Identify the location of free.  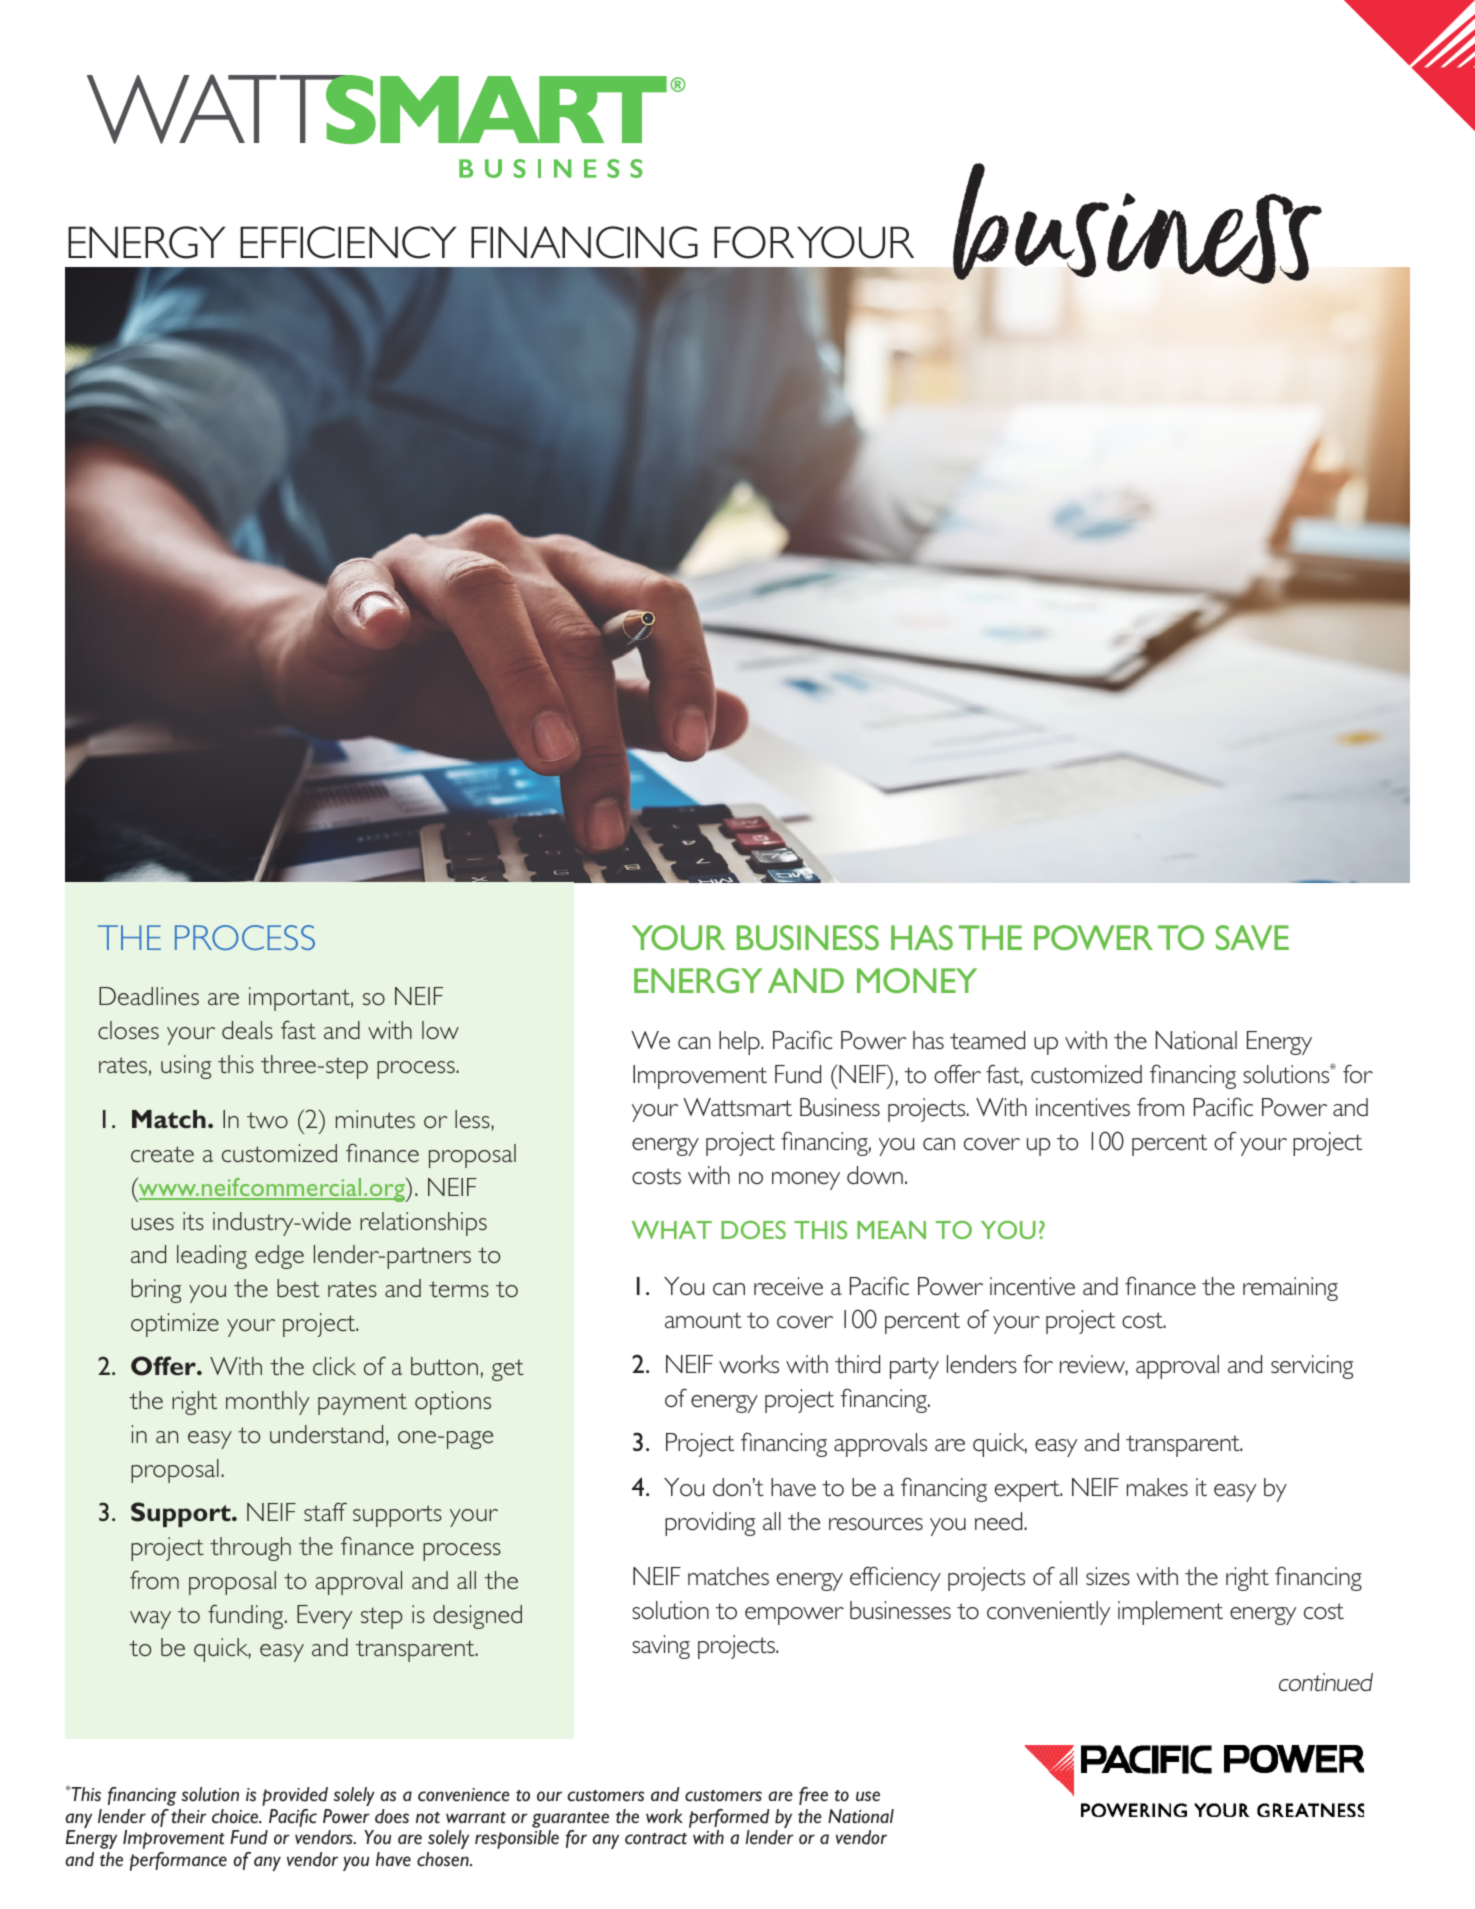
(813, 1796).
